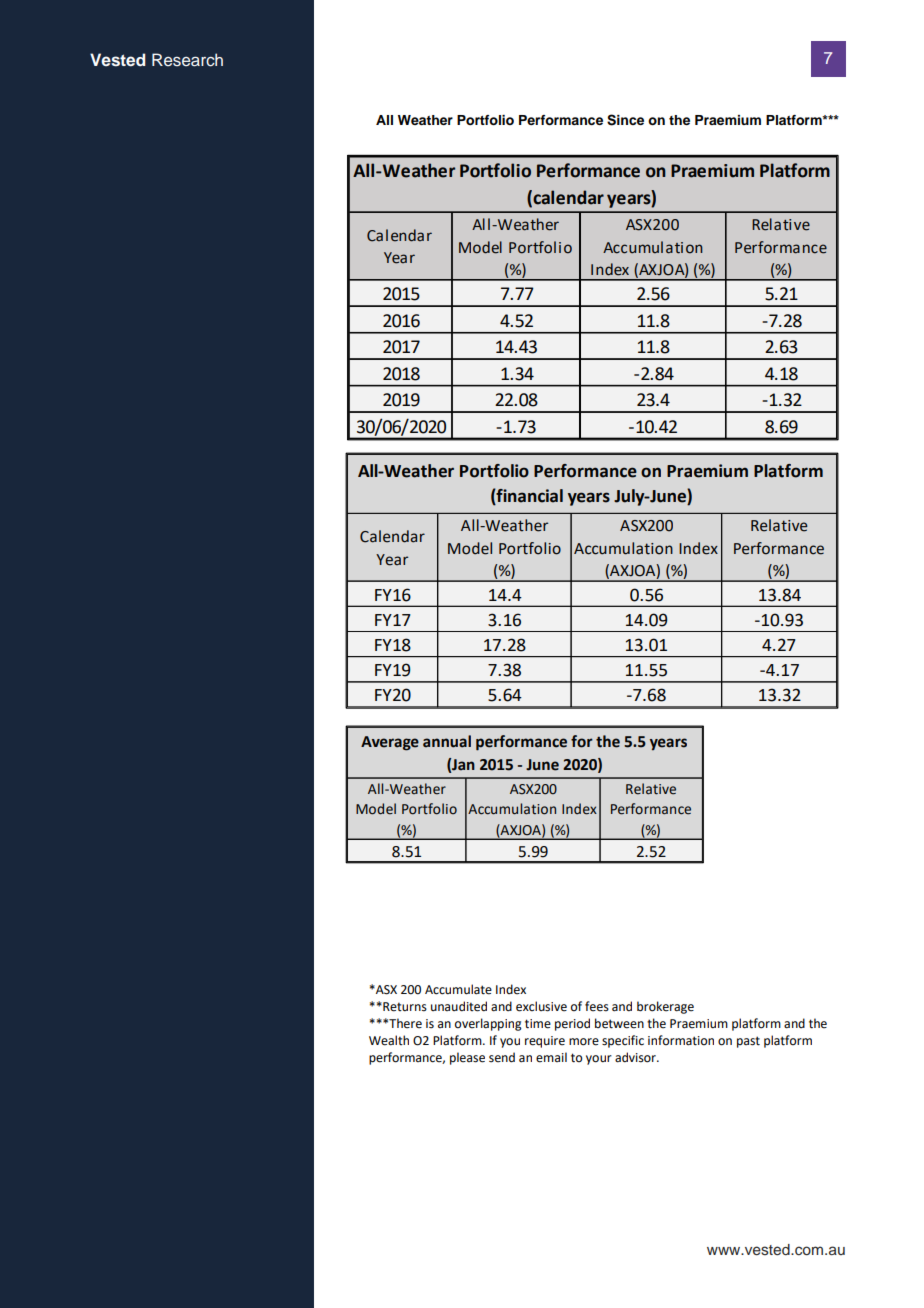  I want to click on exclusive, so click(541, 1006).
